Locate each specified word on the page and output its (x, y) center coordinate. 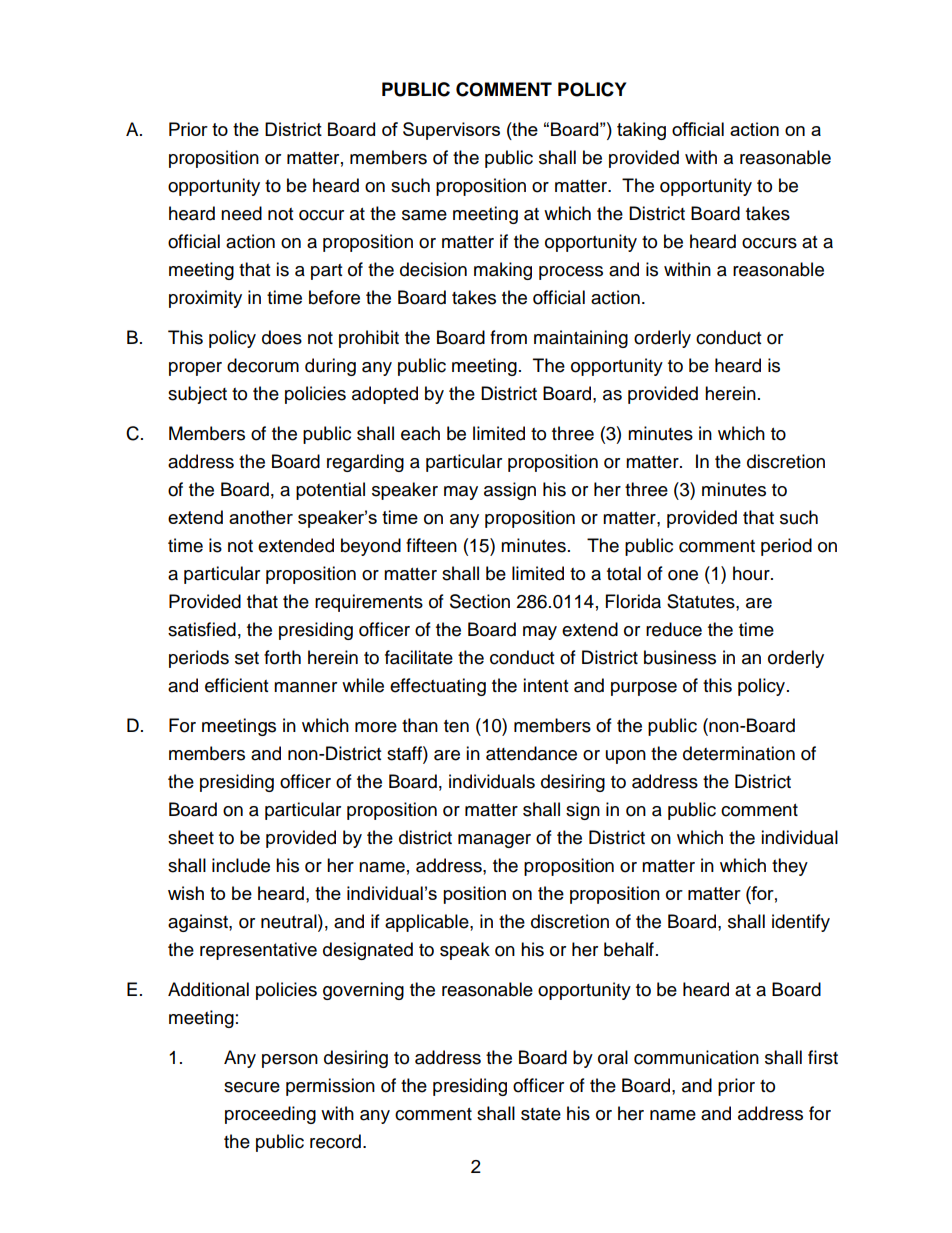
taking (641, 131)
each (420, 433)
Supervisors (451, 131)
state (541, 1114)
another (261, 517)
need (241, 213)
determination (739, 753)
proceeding (270, 1115)
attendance (531, 753)
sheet (191, 837)
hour (752, 573)
